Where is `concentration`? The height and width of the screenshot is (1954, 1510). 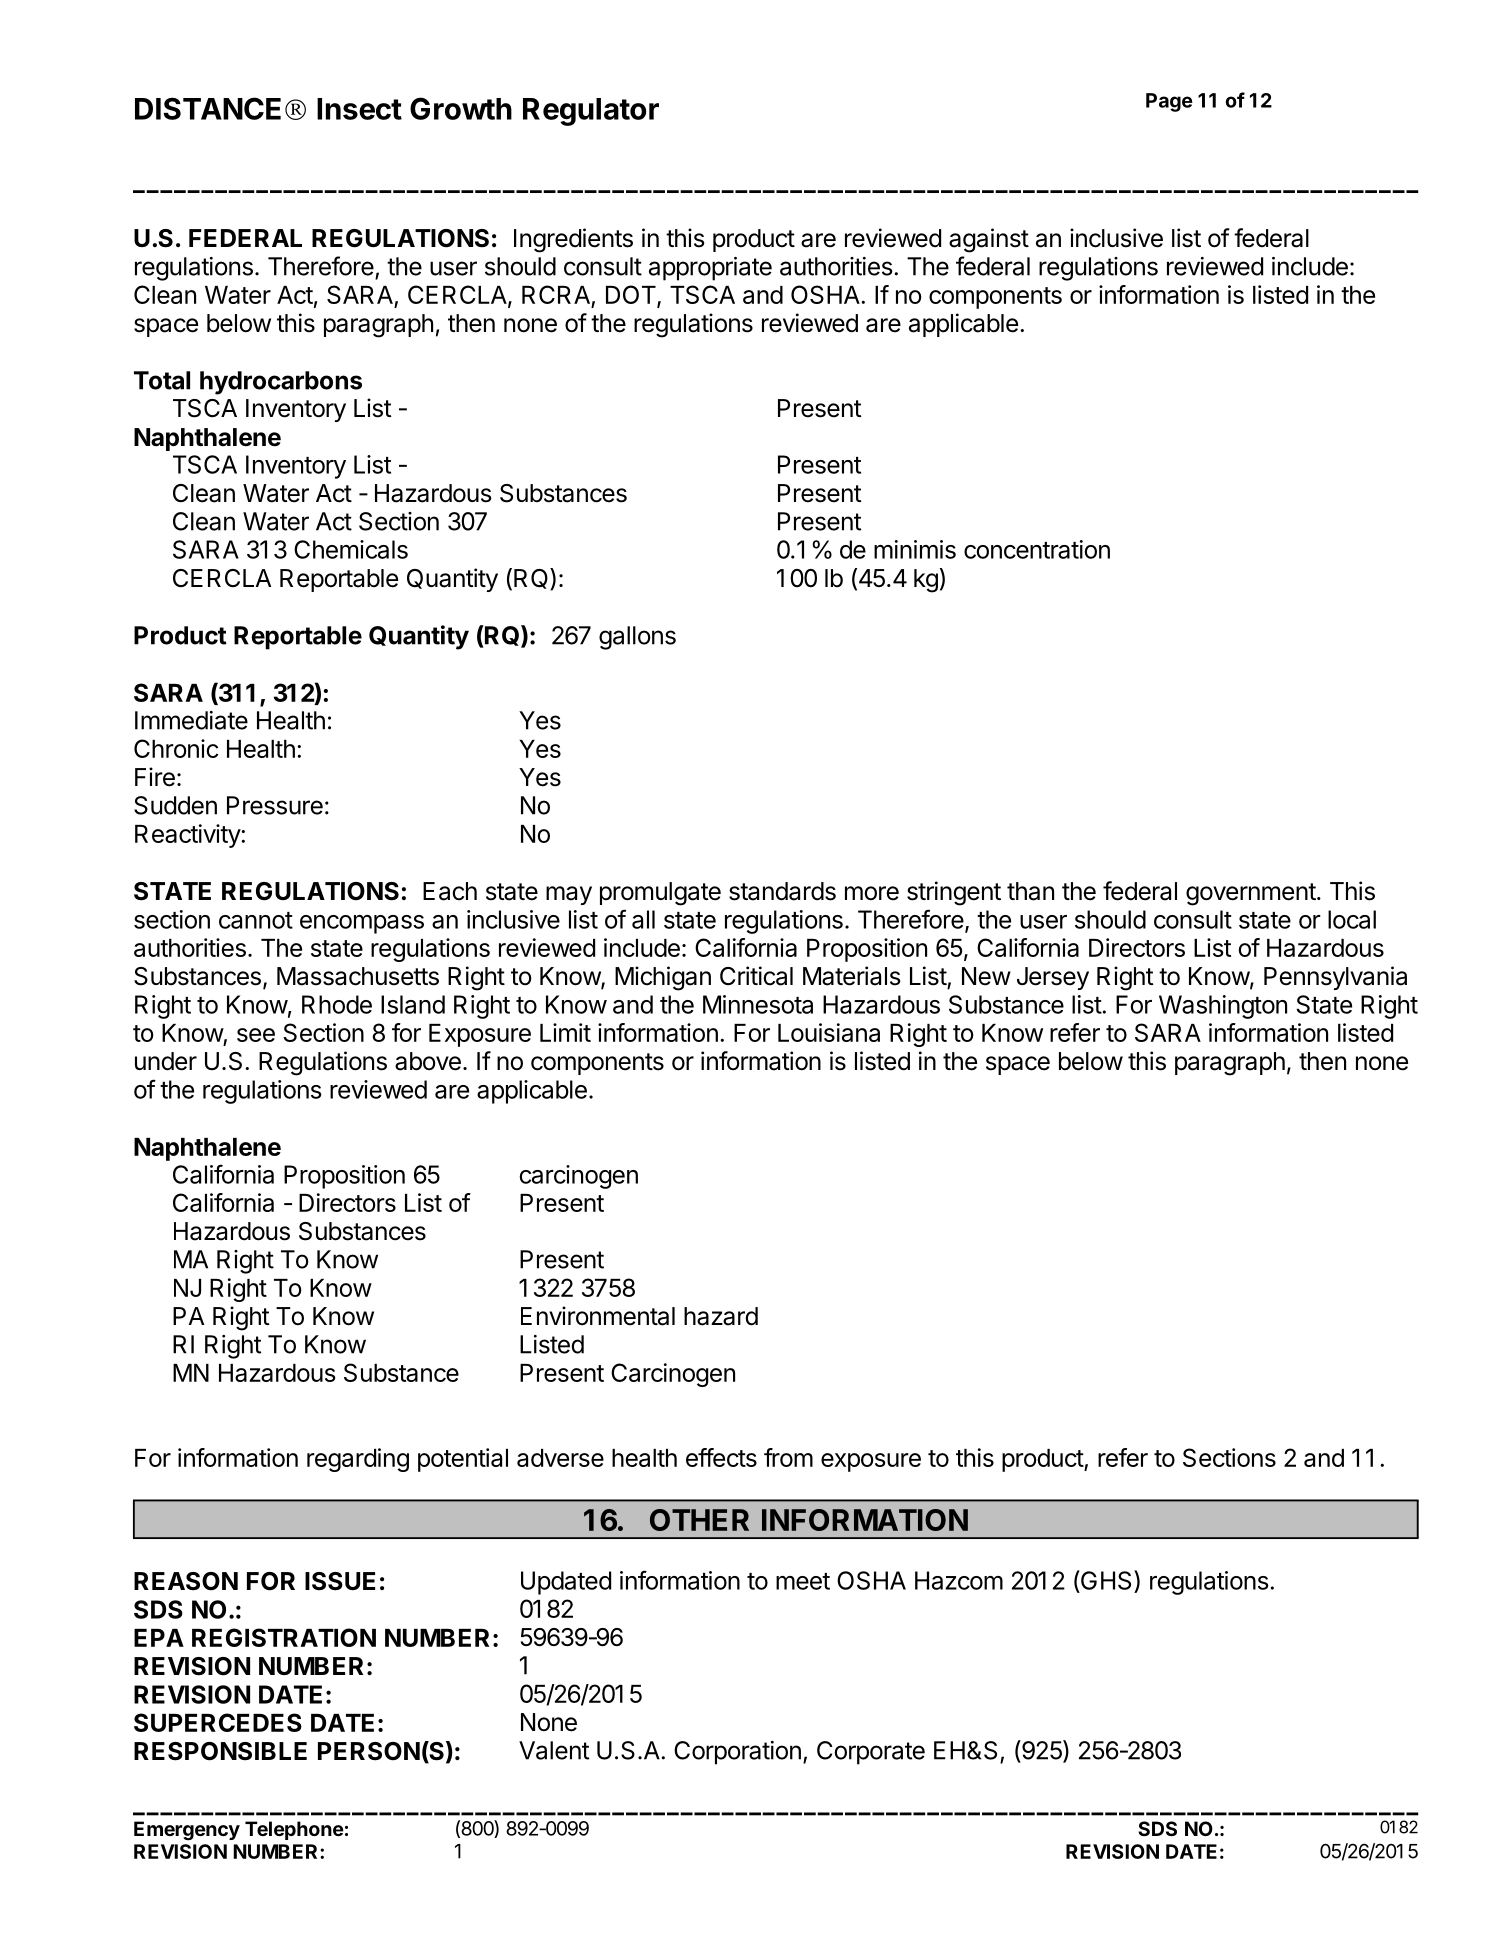
concentration is located at coordinates (1037, 549).
